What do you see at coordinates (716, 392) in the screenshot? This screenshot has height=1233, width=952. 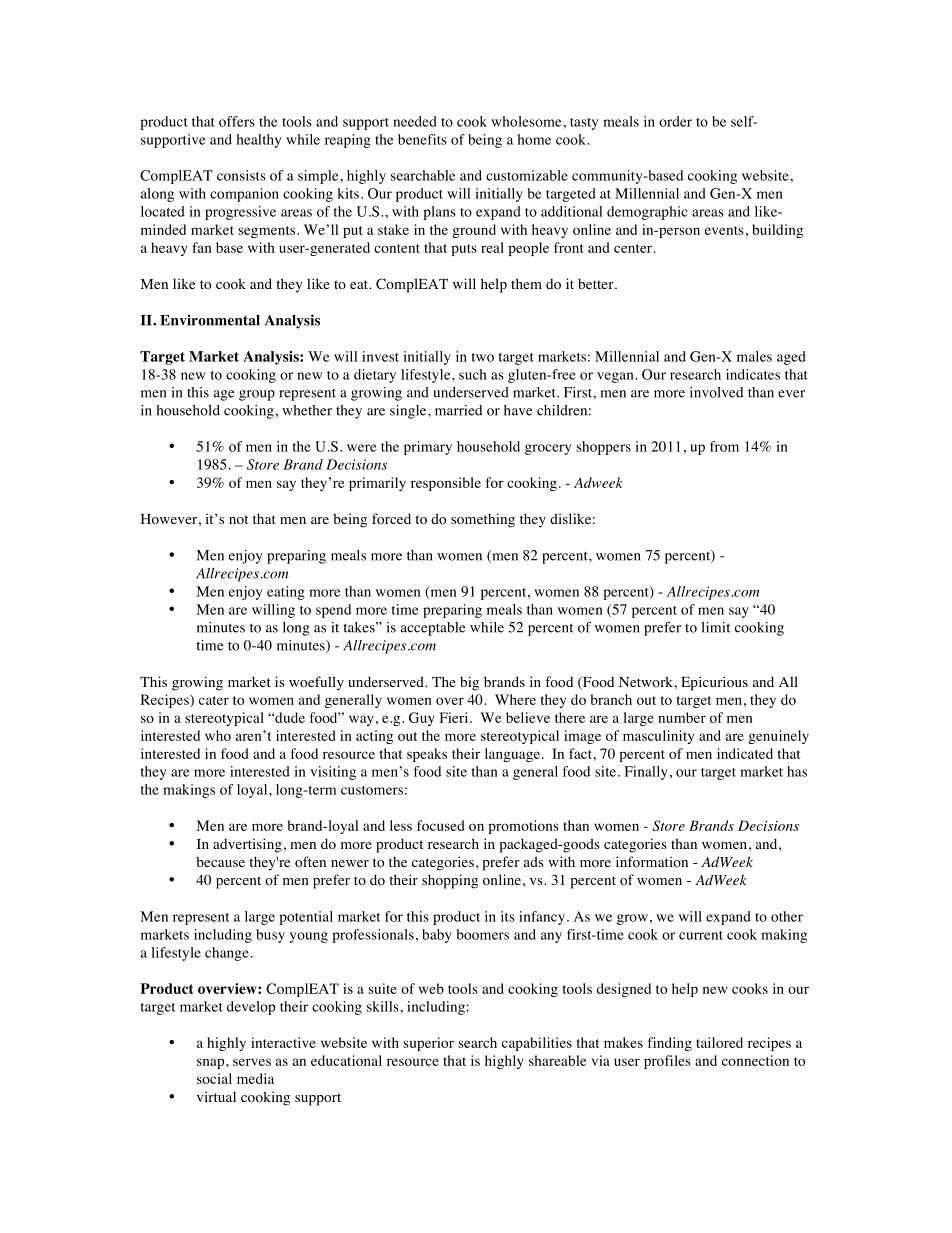 I see `involved` at bounding box center [716, 392].
